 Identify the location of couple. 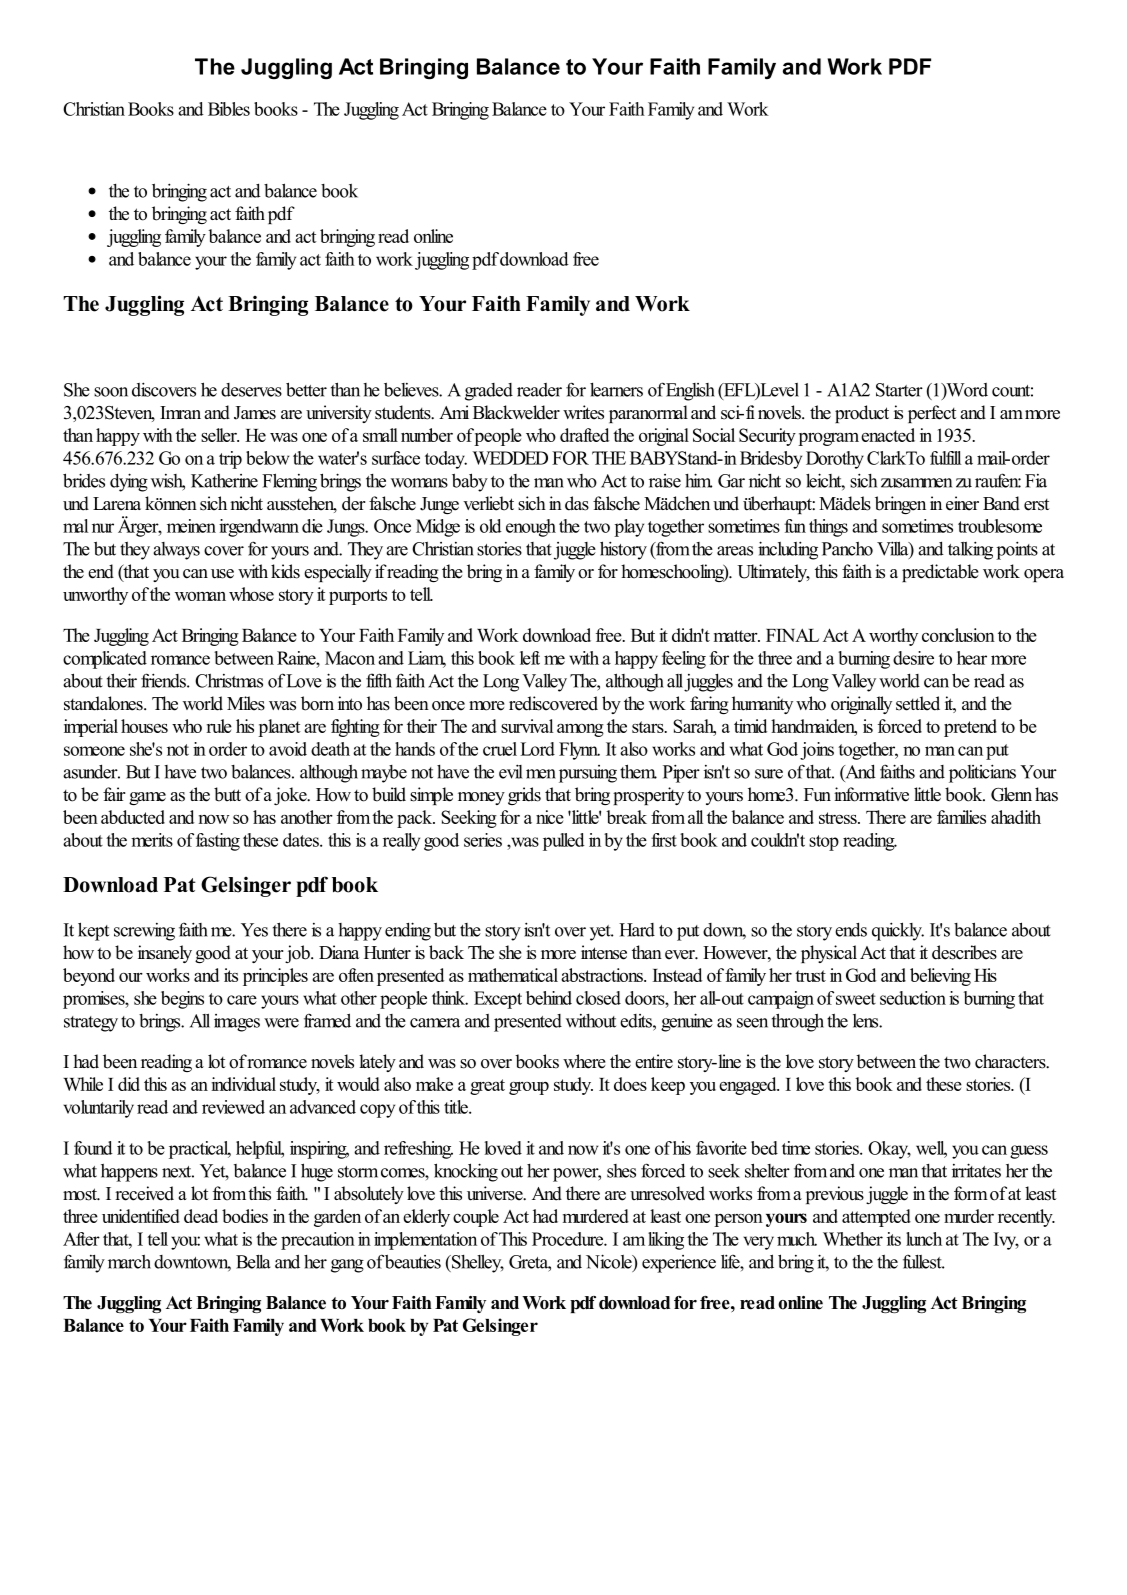
(476, 1218).
